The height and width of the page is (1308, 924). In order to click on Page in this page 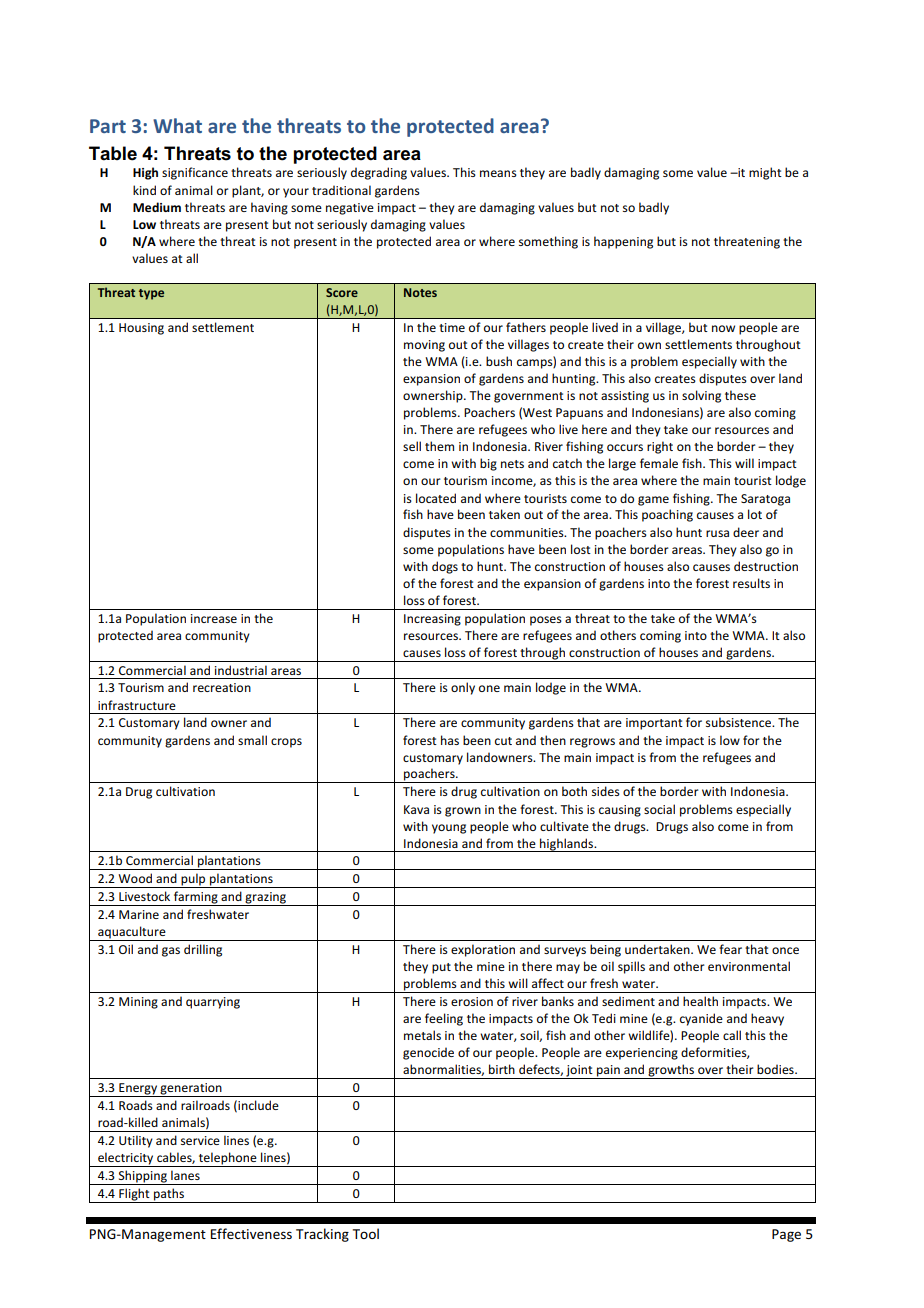, I will do `click(786, 1235)`.
